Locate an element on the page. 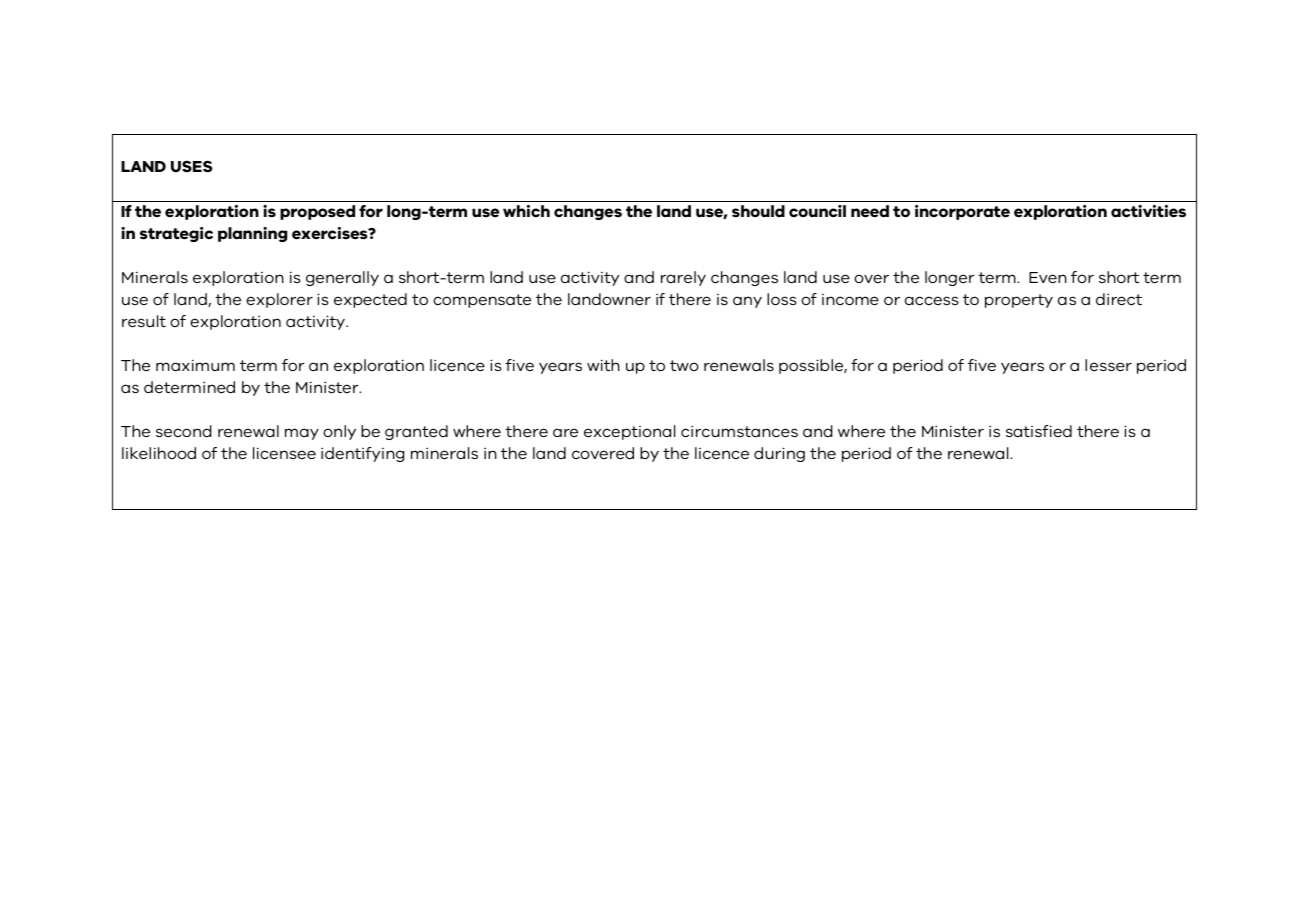 The image size is (1308, 924). property is located at coordinates (1019, 301).
